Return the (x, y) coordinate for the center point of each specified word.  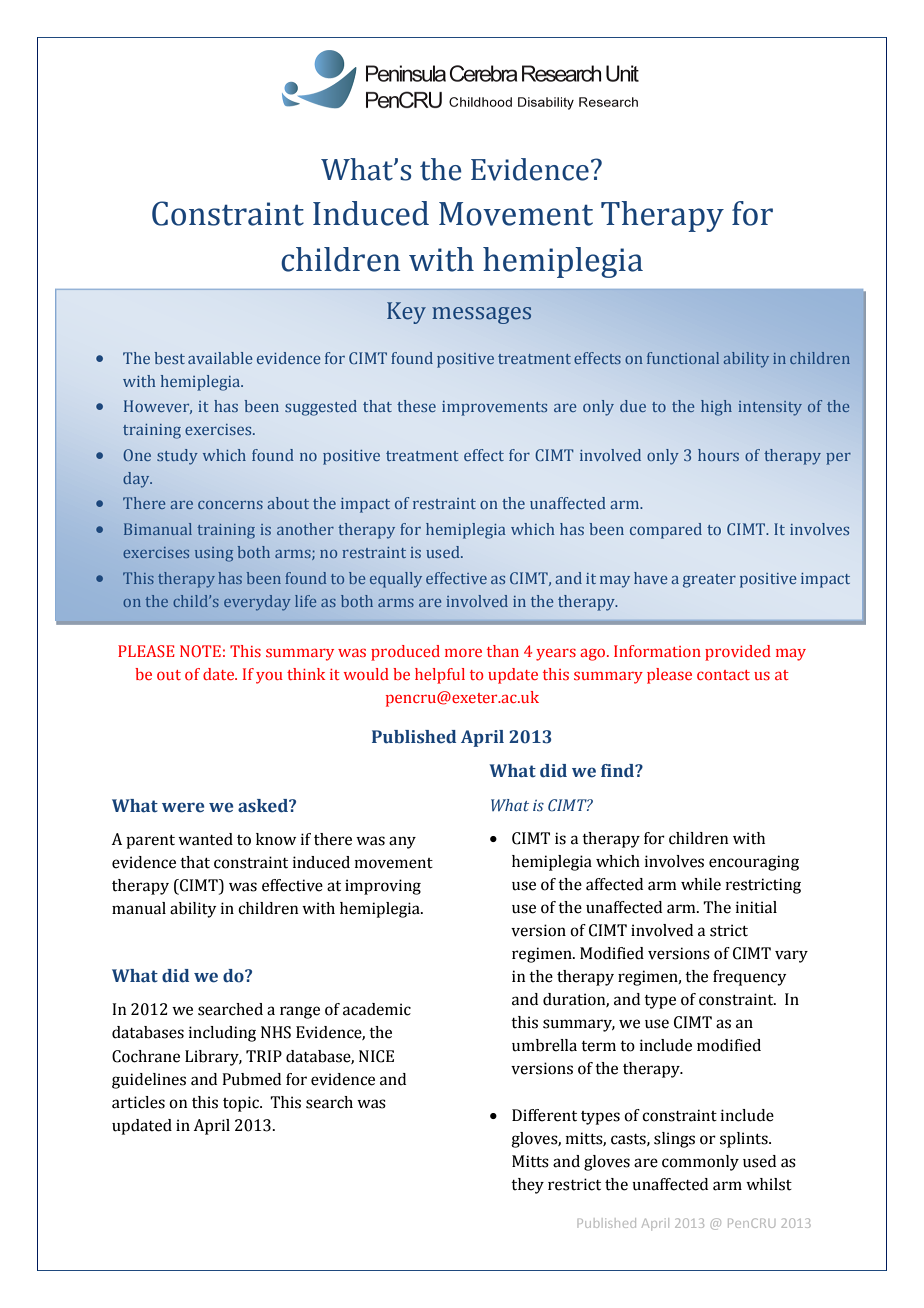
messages (481, 315)
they (527, 1186)
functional (683, 358)
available (220, 358)
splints (745, 1140)
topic (242, 1104)
